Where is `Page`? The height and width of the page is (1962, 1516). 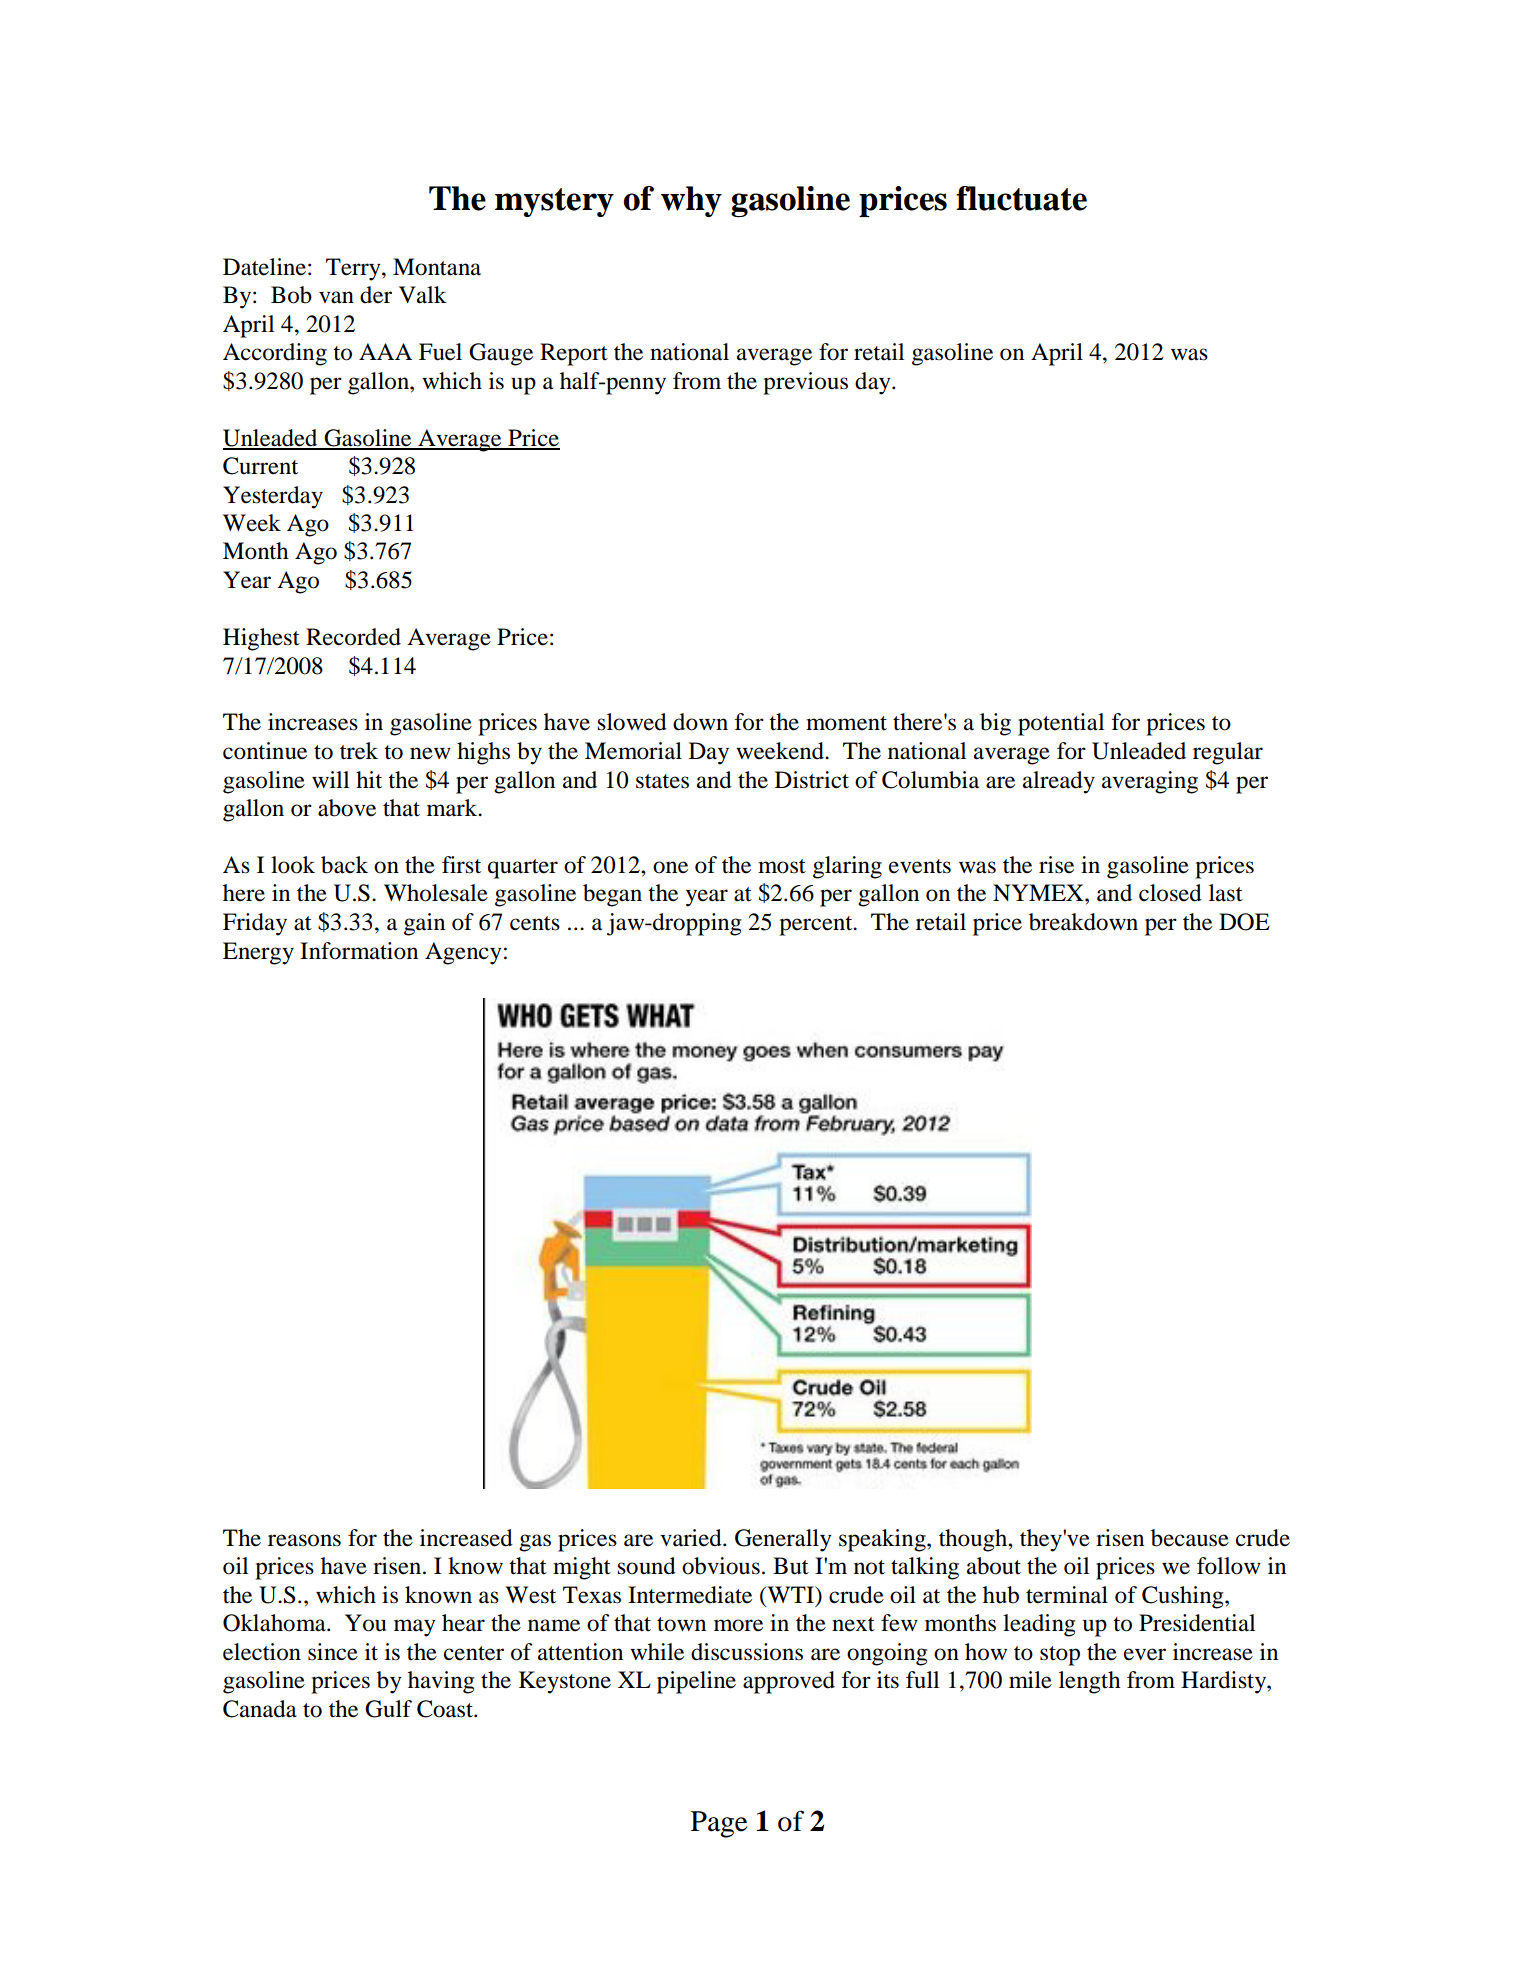
Page is located at coordinates (719, 1824).
